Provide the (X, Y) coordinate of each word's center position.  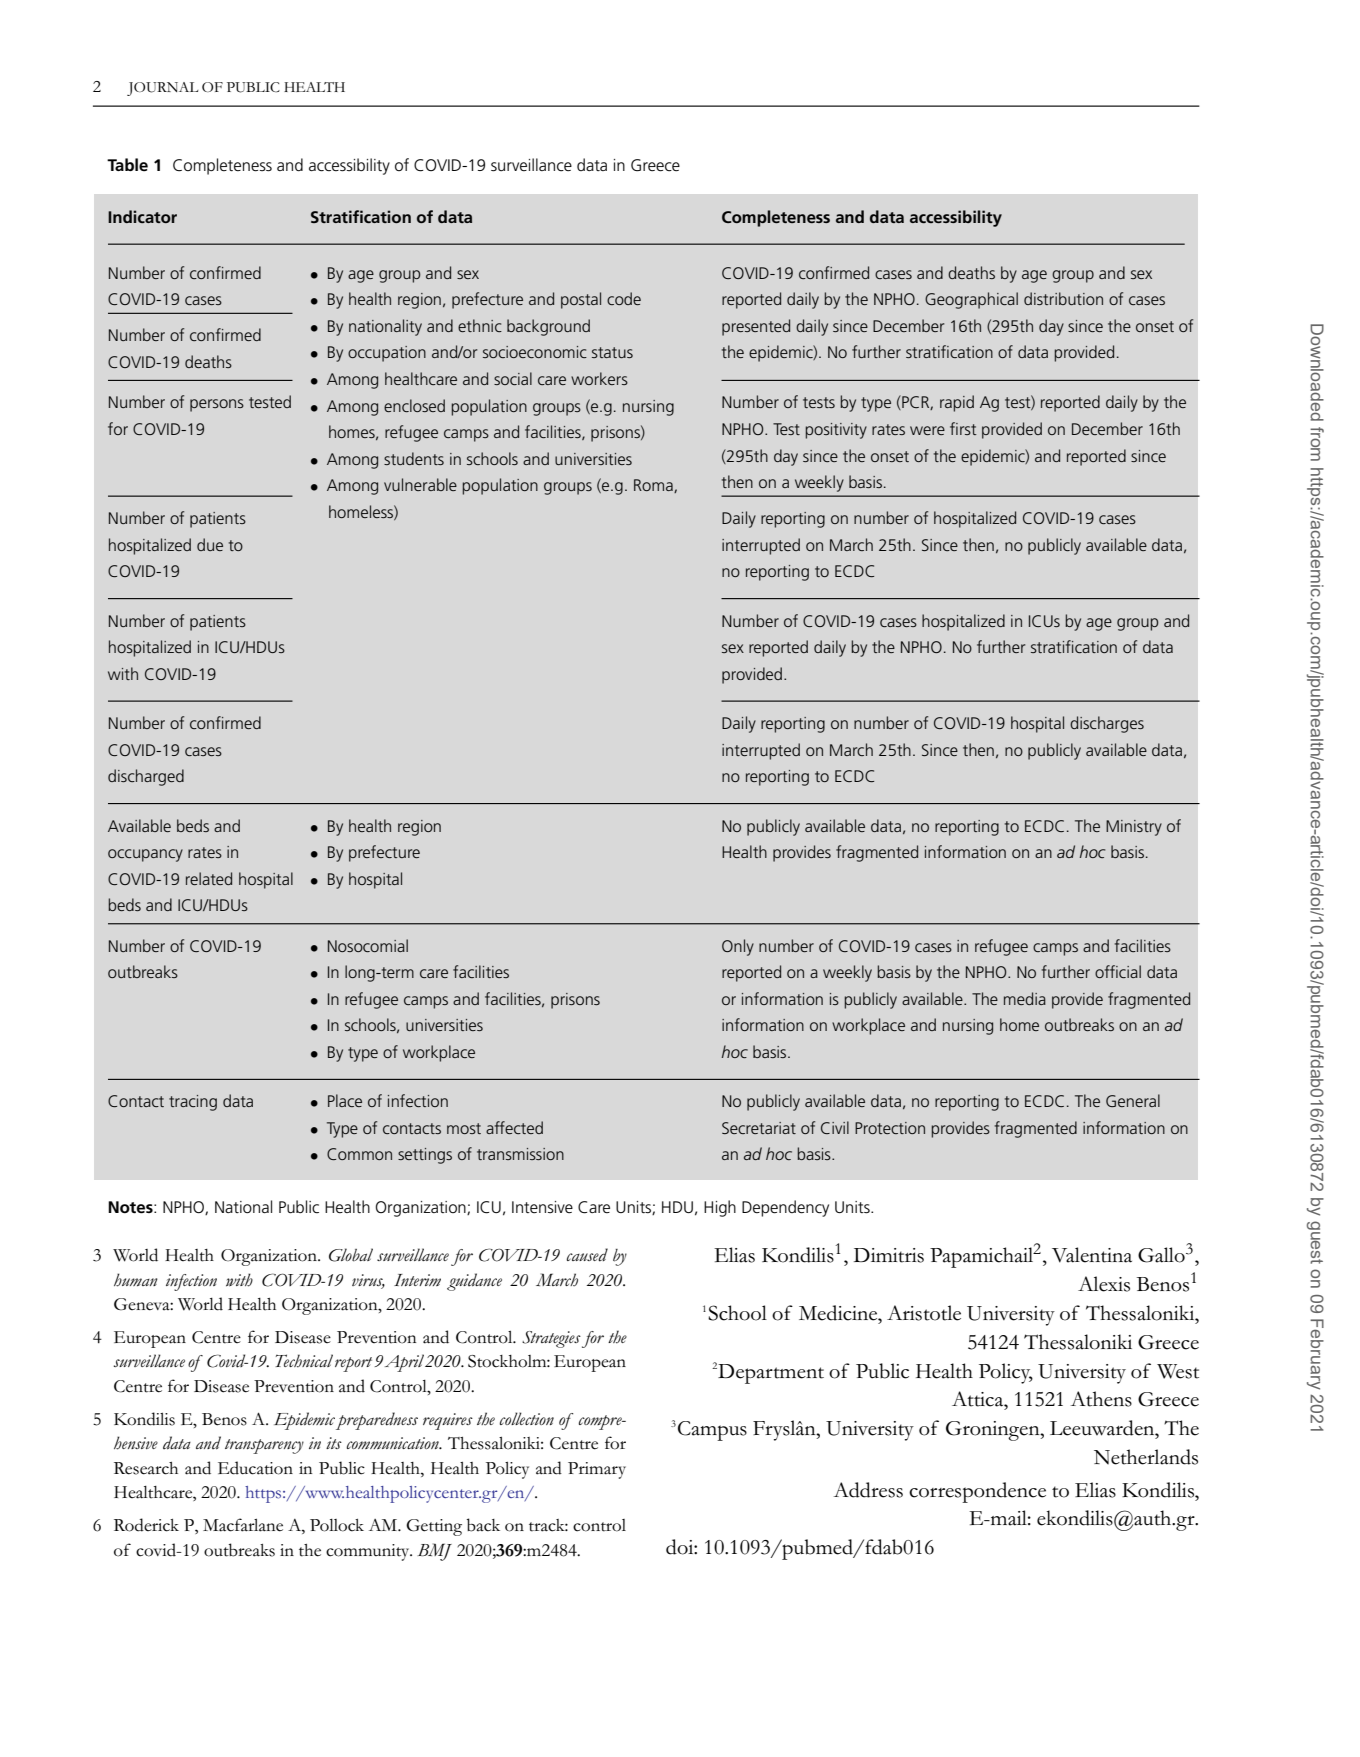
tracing (193, 1103)
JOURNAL (162, 89)
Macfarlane (243, 1525)
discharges (1107, 724)
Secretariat (759, 1128)
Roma (654, 486)
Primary (597, 1470)
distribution (1063, 298)
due (210, 544)
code (624, 298)
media (1025, 998)
